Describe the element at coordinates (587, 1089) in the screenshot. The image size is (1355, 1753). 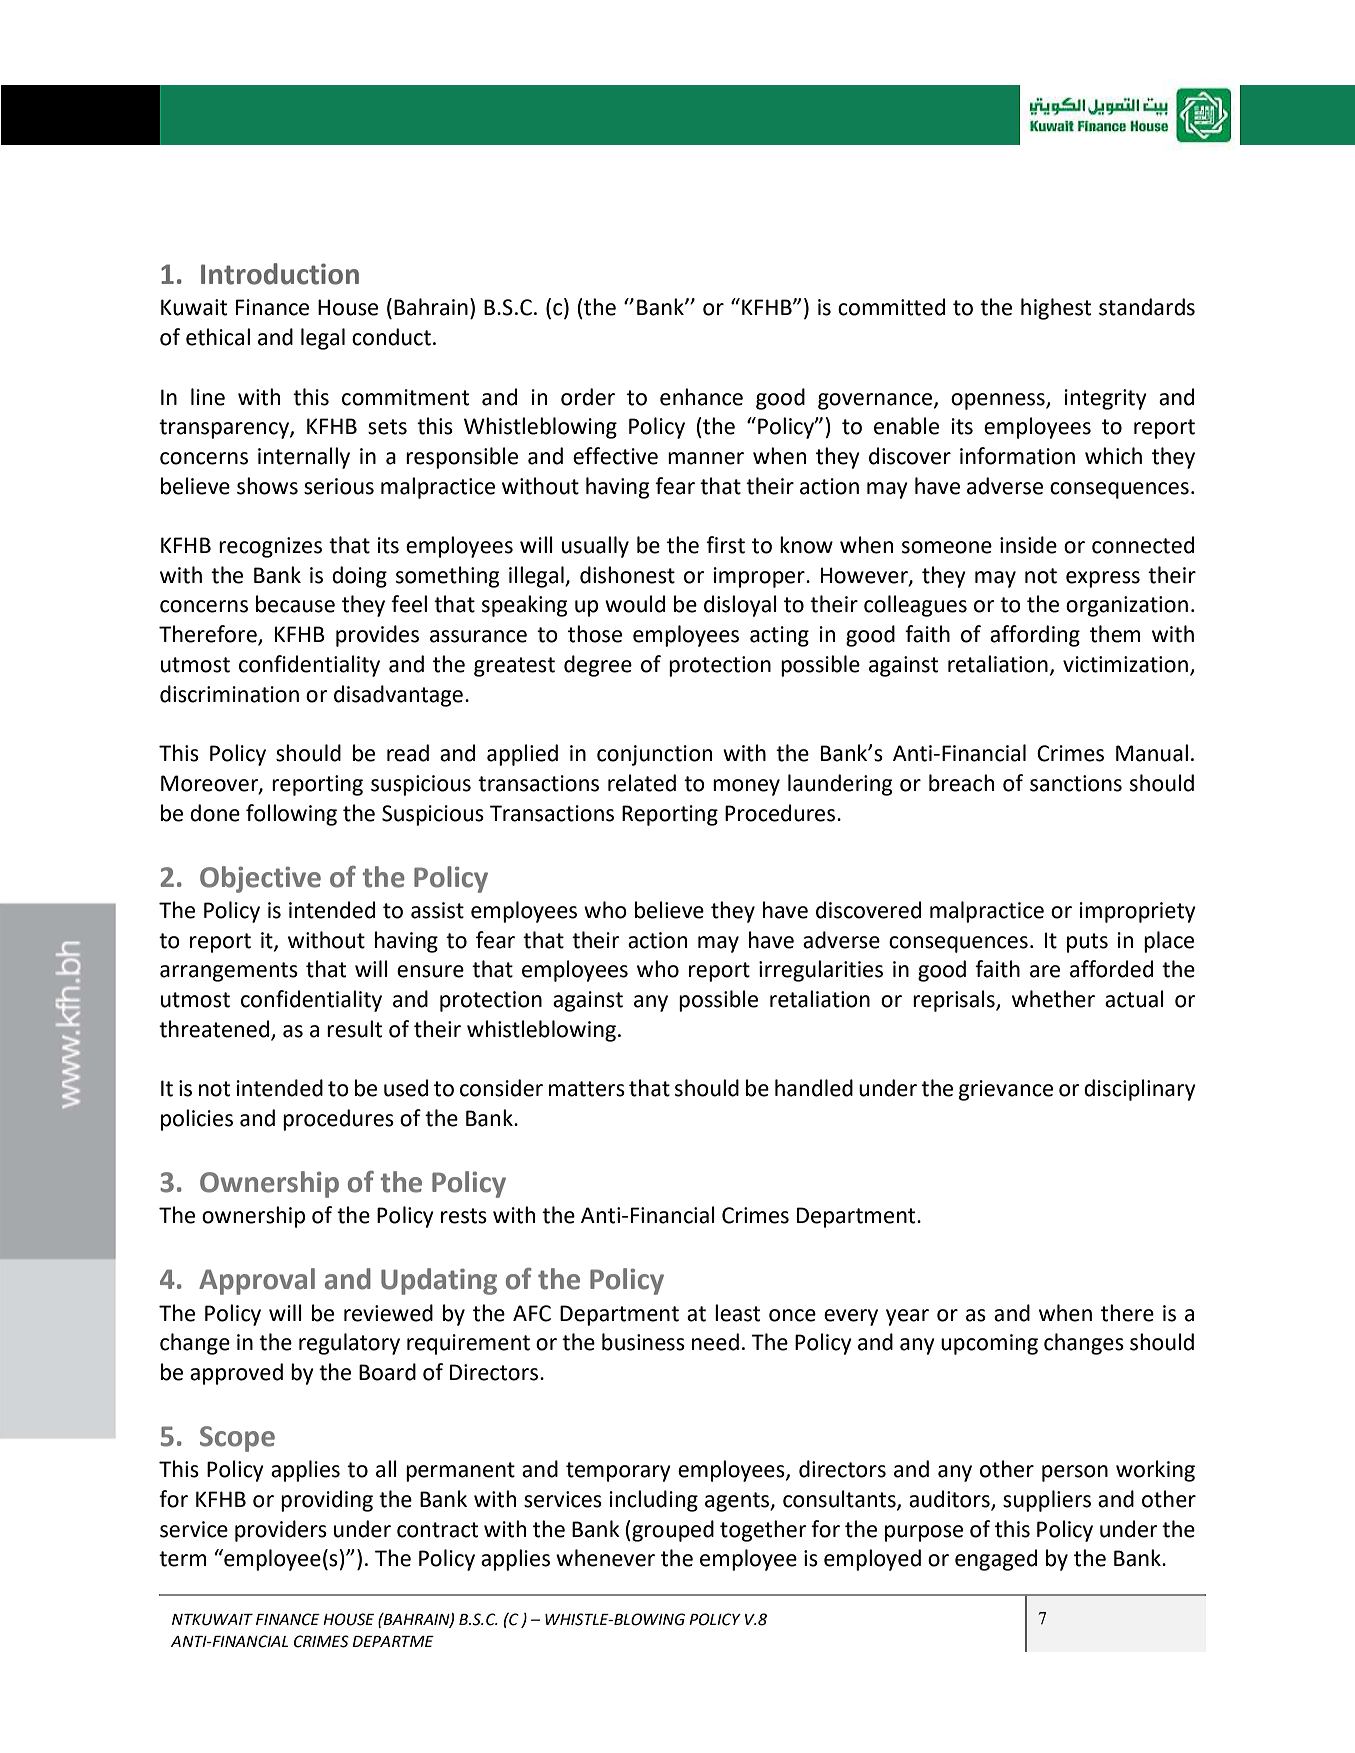
I see `matters` at that location.
